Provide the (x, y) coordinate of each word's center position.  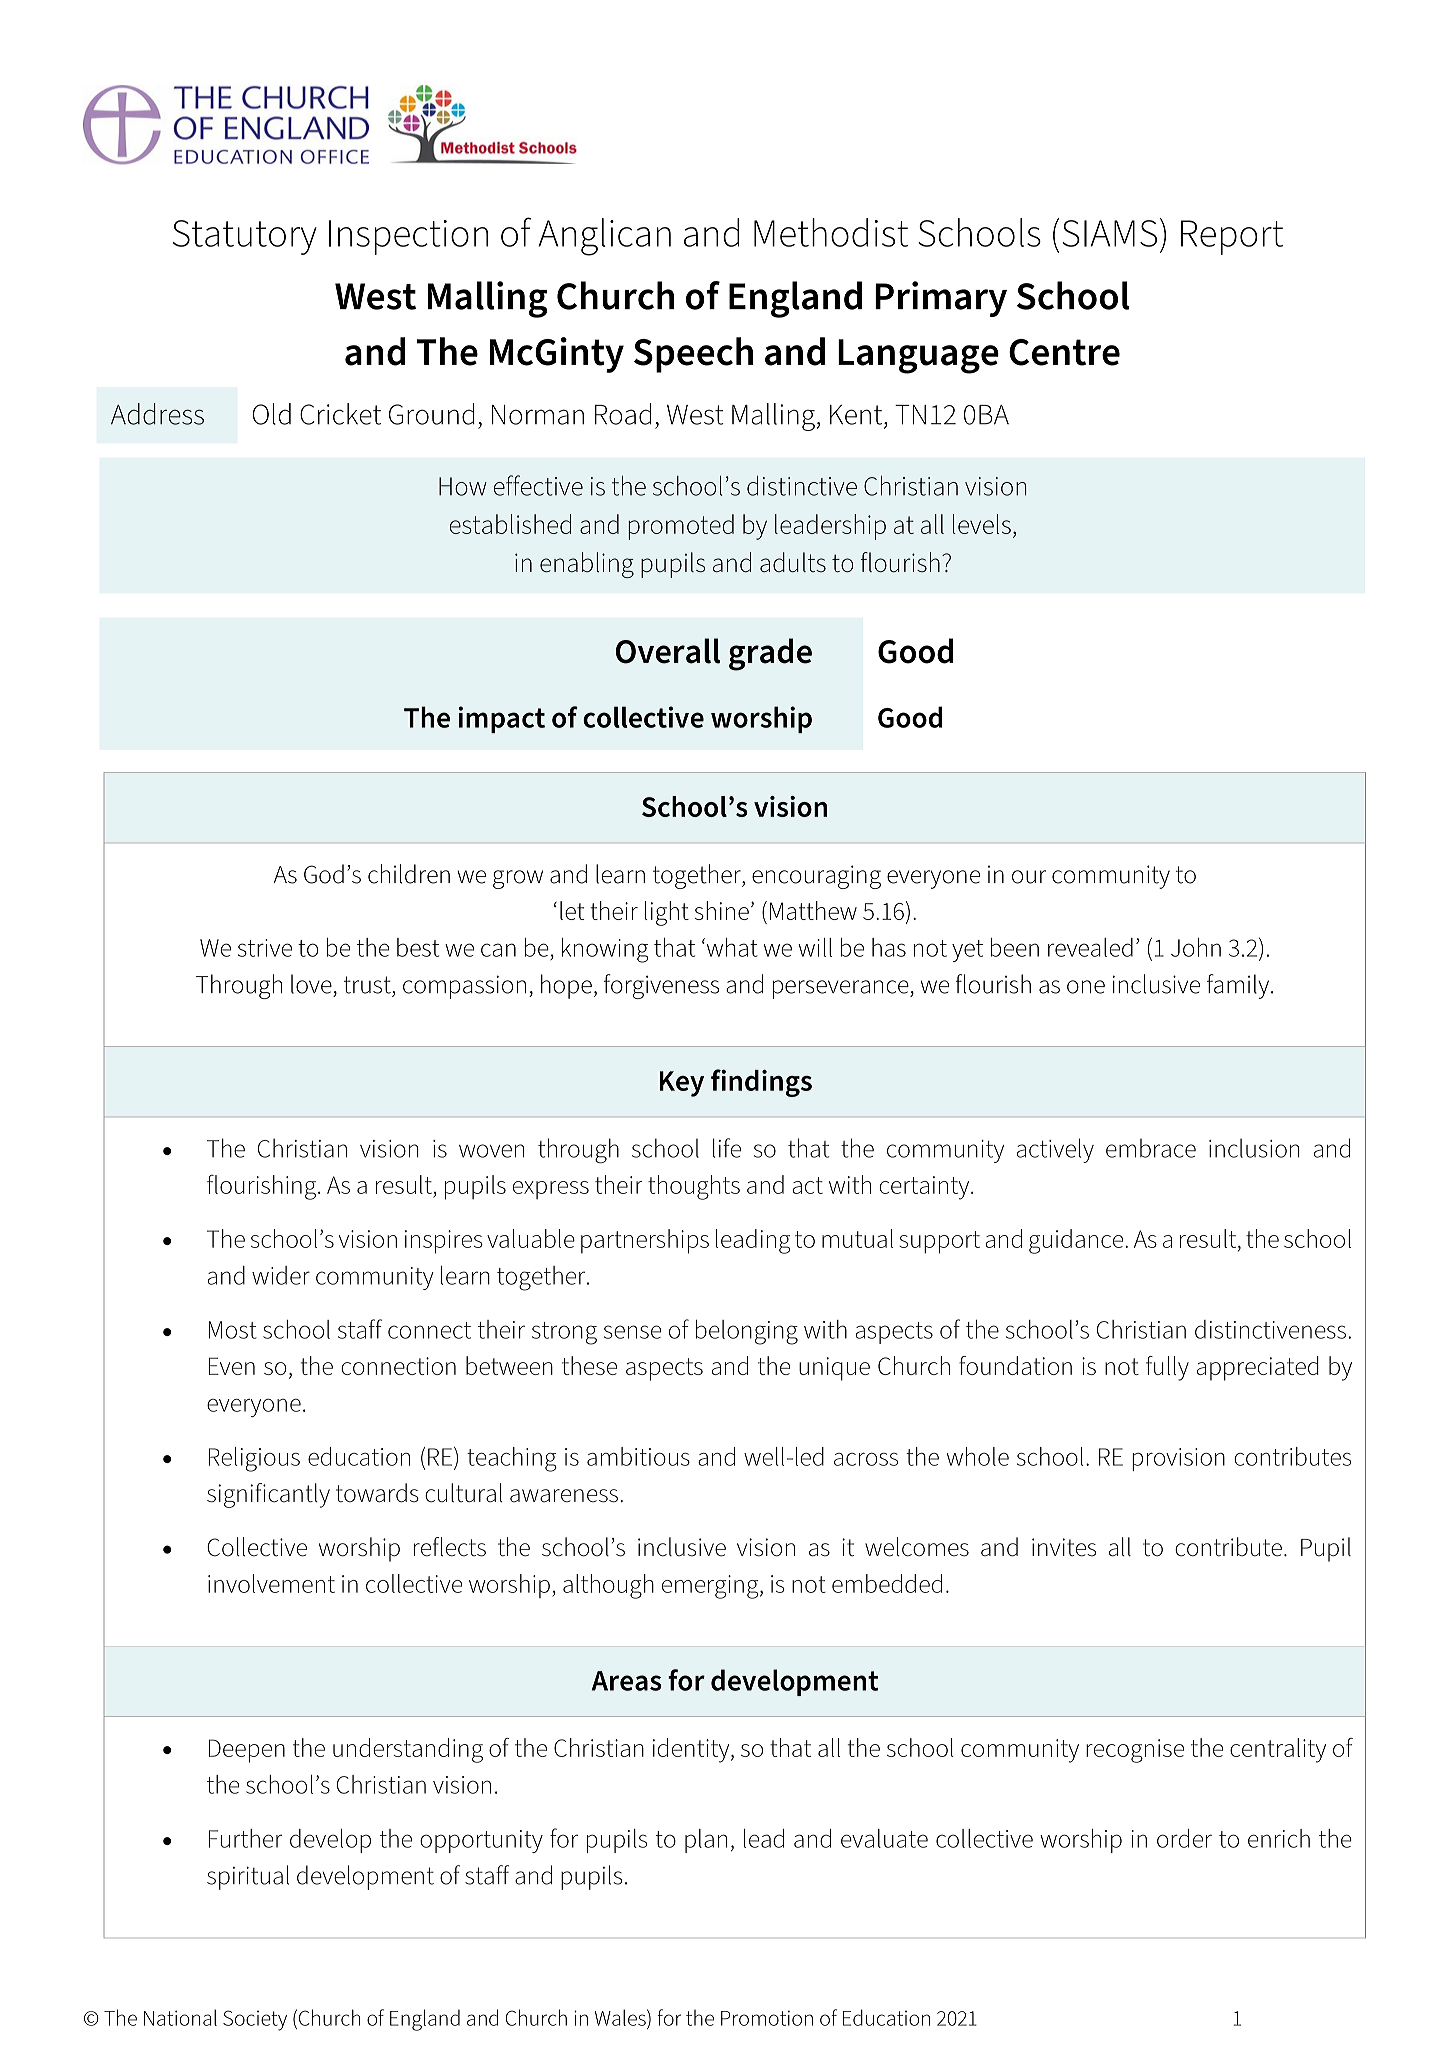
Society (255, 2020)
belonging (747, 1332)
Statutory (245, 237)
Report (1232, 237)
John (1196, 947)
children (409, 874)
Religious (254, 1459)
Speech (693, 355)
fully (1167, 1368)
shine (722, 910)
